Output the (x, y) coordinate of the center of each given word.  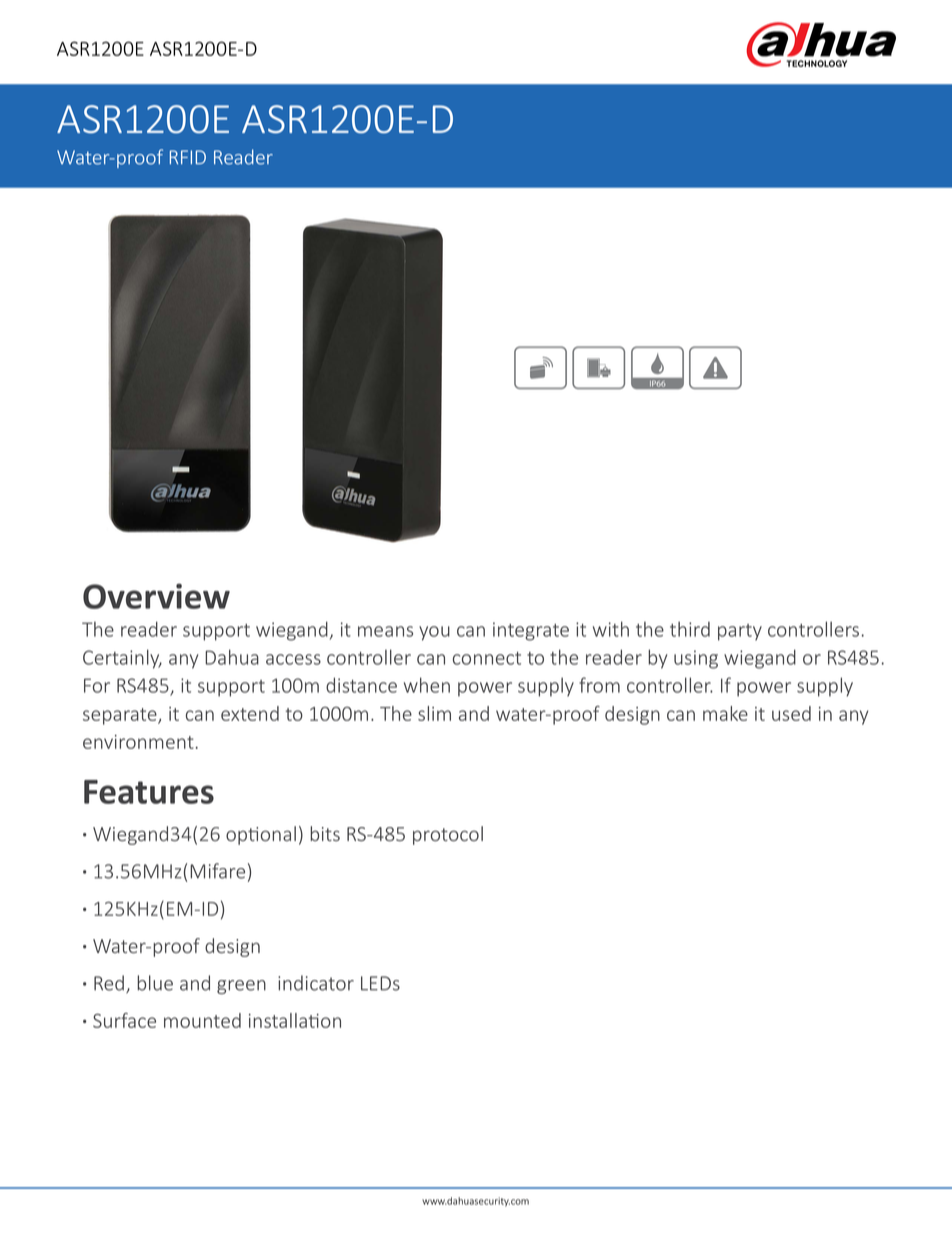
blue (155, 983)
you (434, 633)
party (740, 632)
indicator (316, 983)
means (385, 631)
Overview (156, 596)
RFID (188, 157)
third (690, 629)
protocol (448, 835)
